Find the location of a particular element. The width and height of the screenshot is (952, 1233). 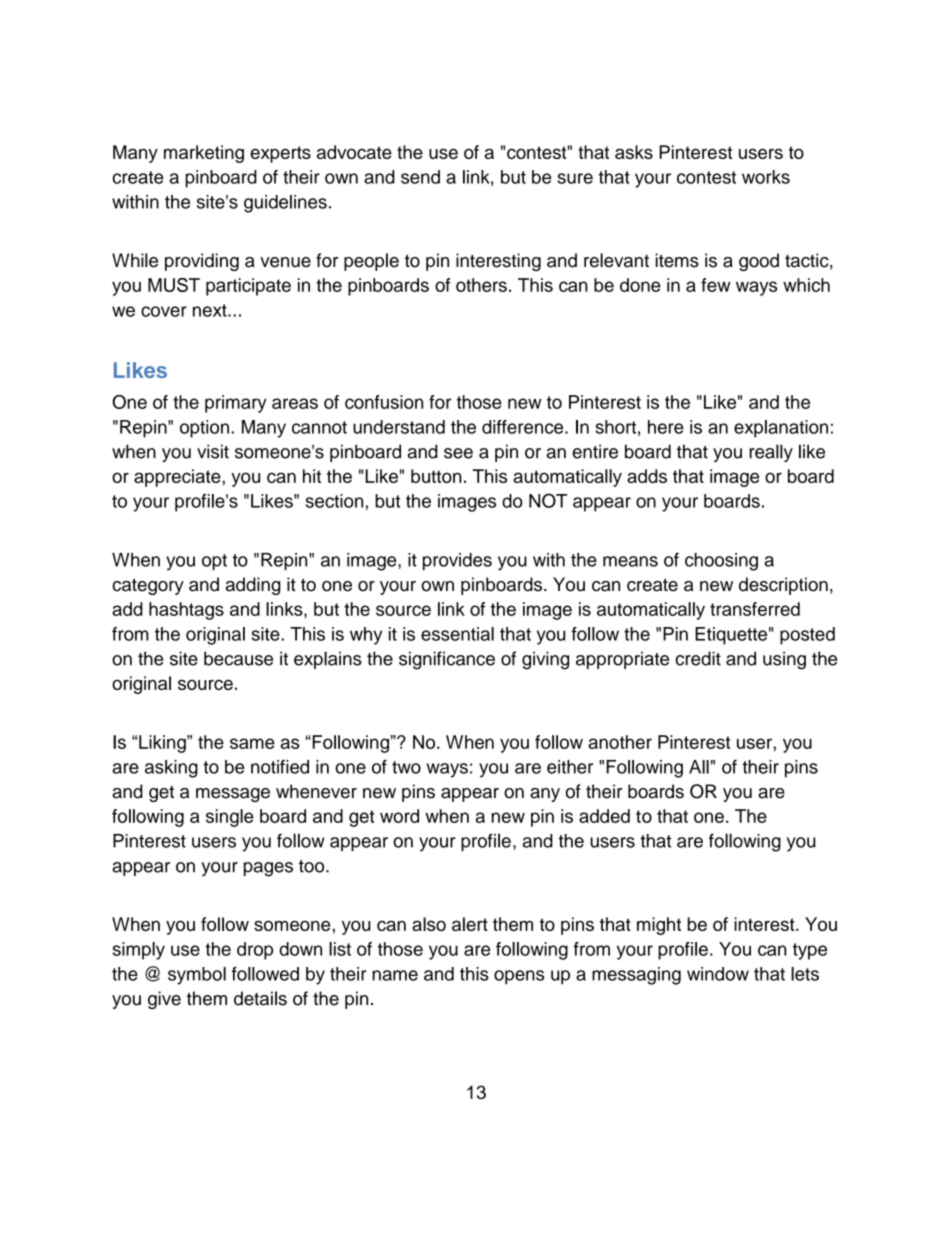

another is located at coordinates (620, 742).
